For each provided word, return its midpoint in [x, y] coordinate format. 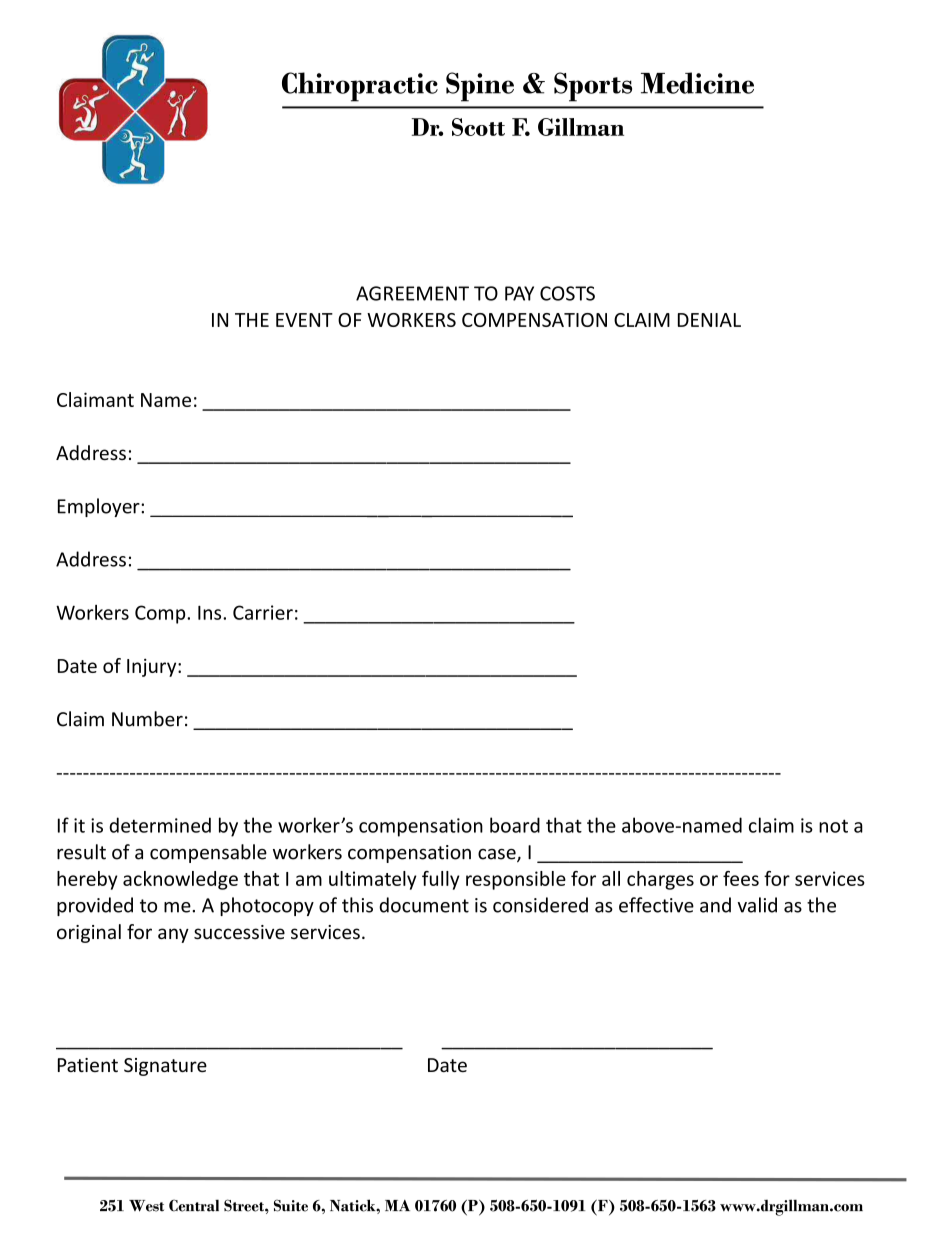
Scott [478, 127]
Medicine [697, 83]
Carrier [263, 612]
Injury [153, 667]
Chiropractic [360, 87]
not [833, 826]
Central [194, 1205]
